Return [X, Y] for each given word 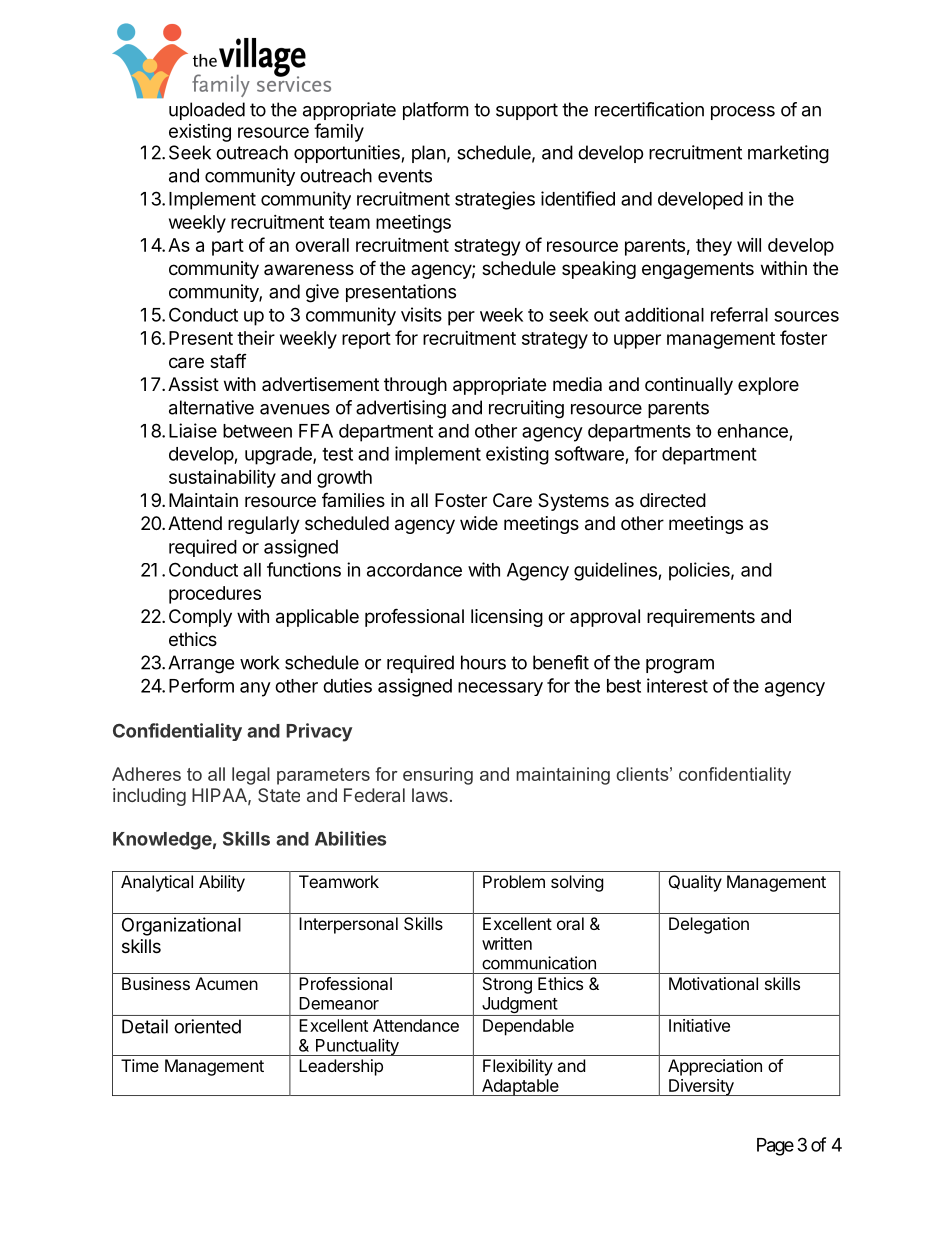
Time [140, 1065]
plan [429, 154]
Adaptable [520, 1087]
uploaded [207, 111]
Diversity [701, 1087]
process [743, 113]
